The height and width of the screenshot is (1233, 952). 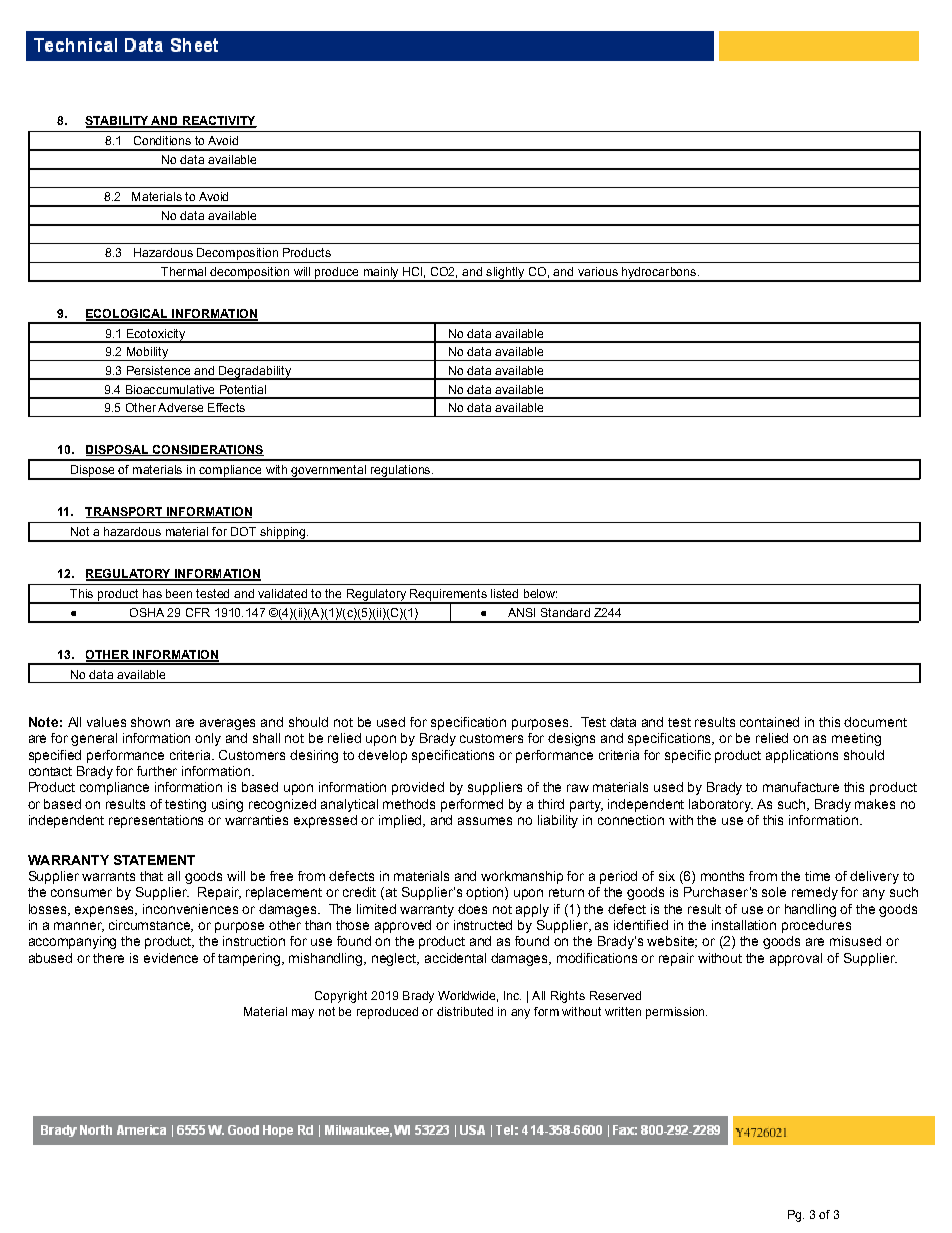 I want to click on REACTIVITY, so click(x=218, y=122).
